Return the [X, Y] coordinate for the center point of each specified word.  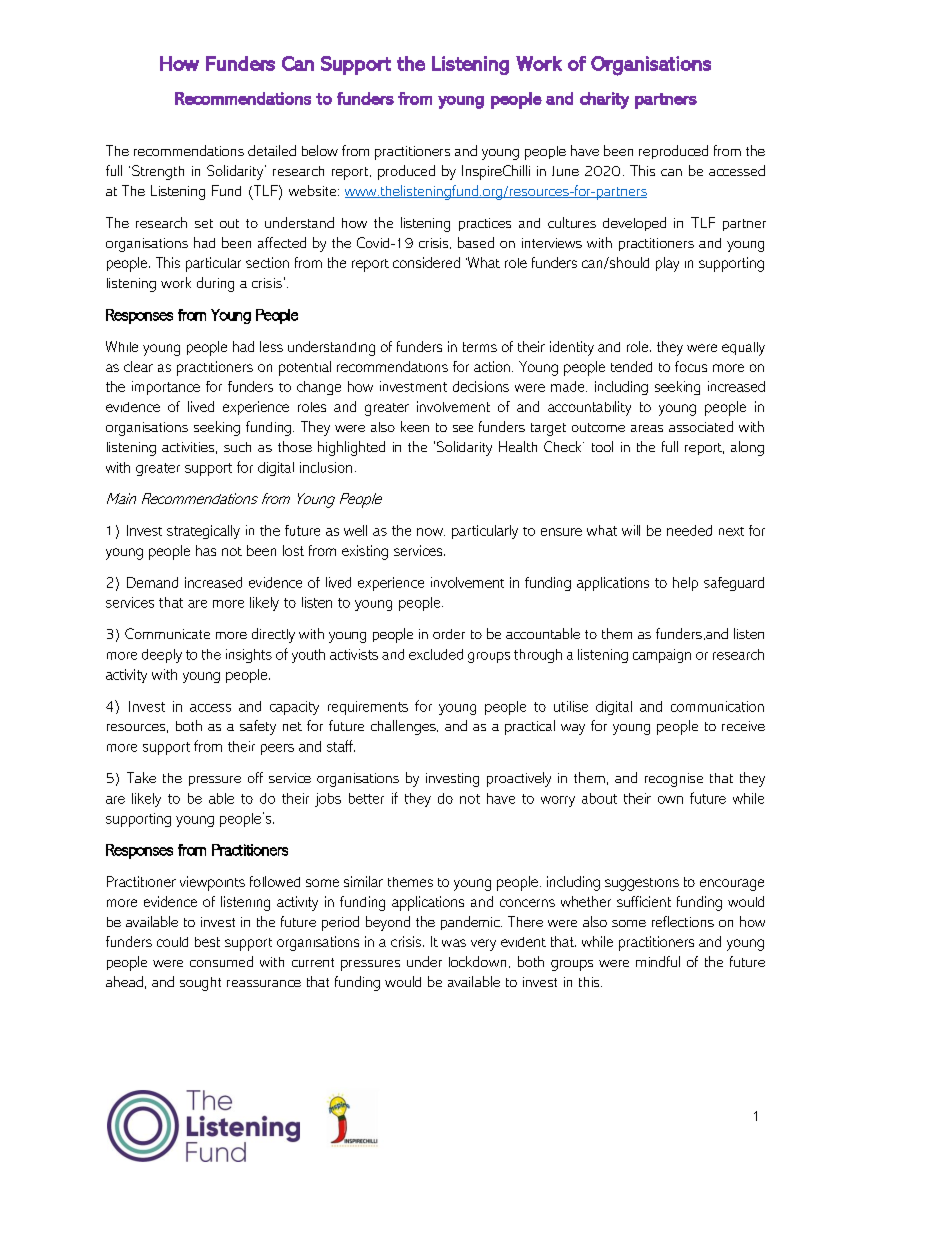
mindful [658, 961]
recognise [674, 780]
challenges [404, 727]
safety [258, 727]
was [454, 943]
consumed [221, 961]
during [215, 284]
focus [691, 366]
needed [689, 530]
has [206, 550]
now [431, 532]
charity [604, 100]
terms [480, 347]
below [320, 150]
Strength [158, 172]
